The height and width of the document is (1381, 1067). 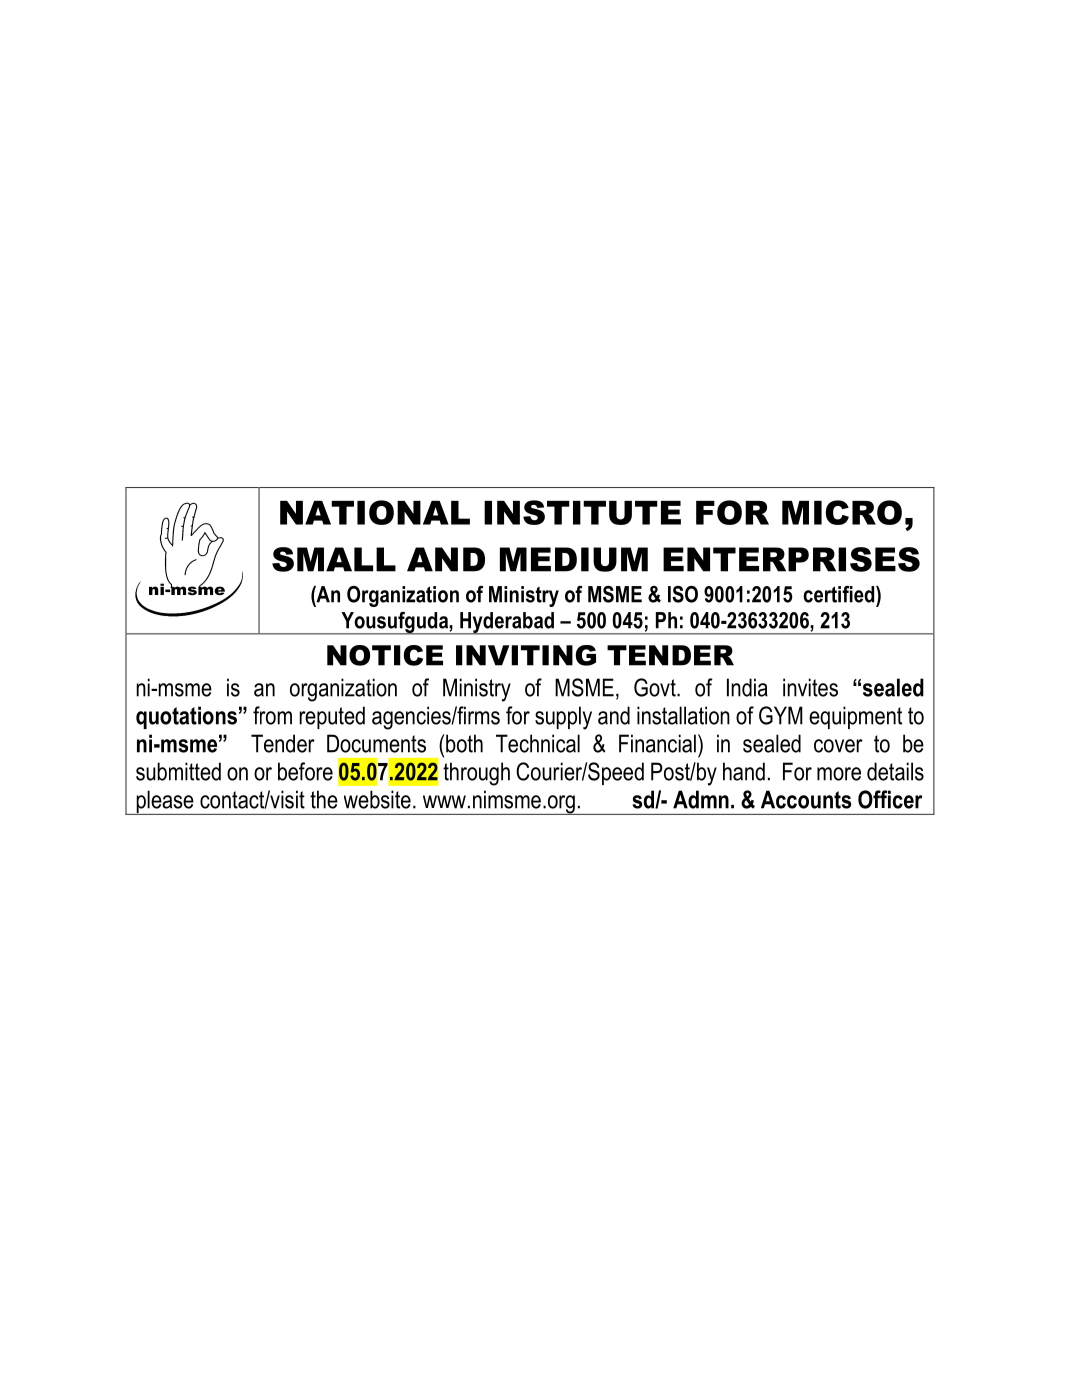 I want to click on the, so click(x=324, y=799).
